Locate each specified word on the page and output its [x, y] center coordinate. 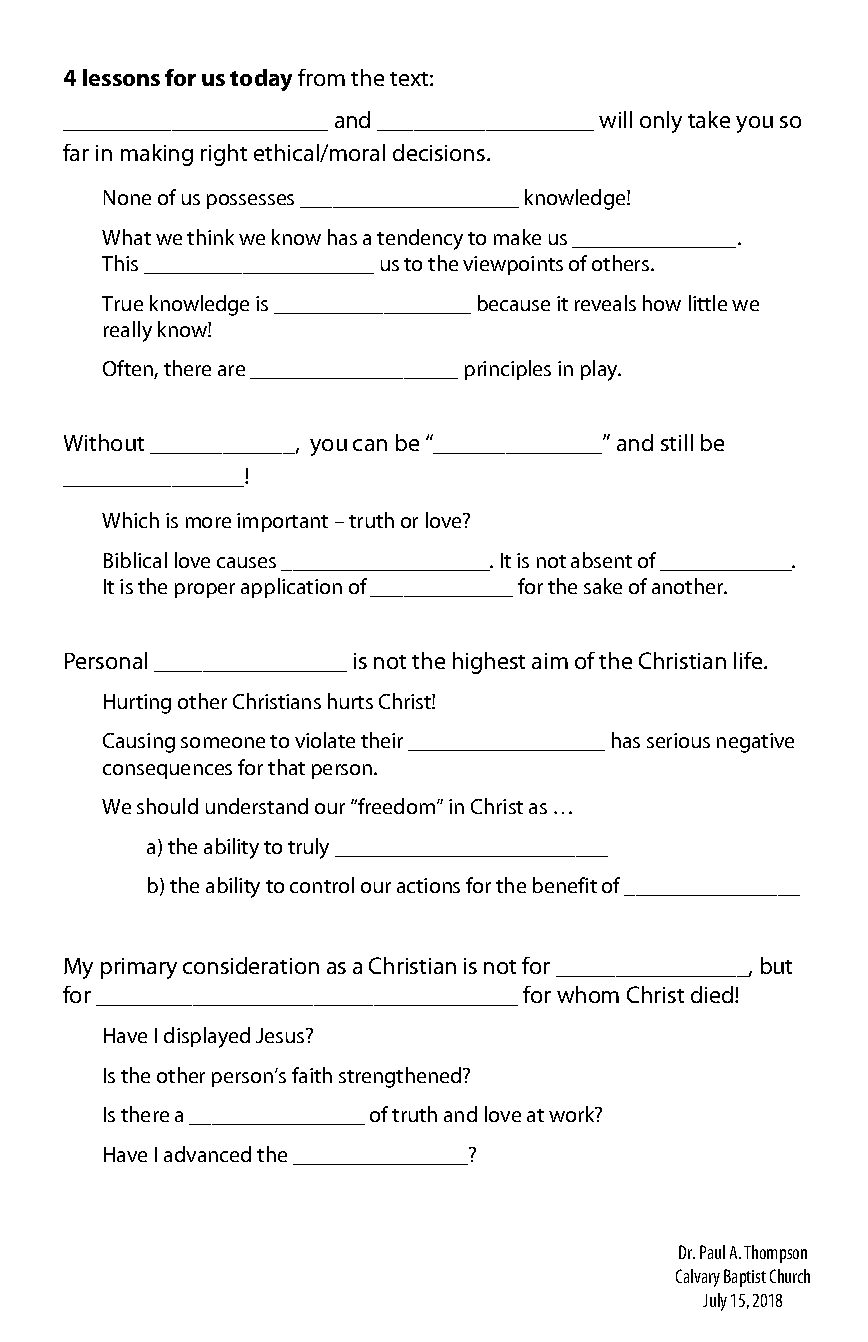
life [749, 660]
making [157, 155]
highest [489, 663]
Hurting [137, 704]
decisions [440, 152]
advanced [207, 1154]
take [709, 119]
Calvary [698, 1278]
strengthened [401, 1077]
